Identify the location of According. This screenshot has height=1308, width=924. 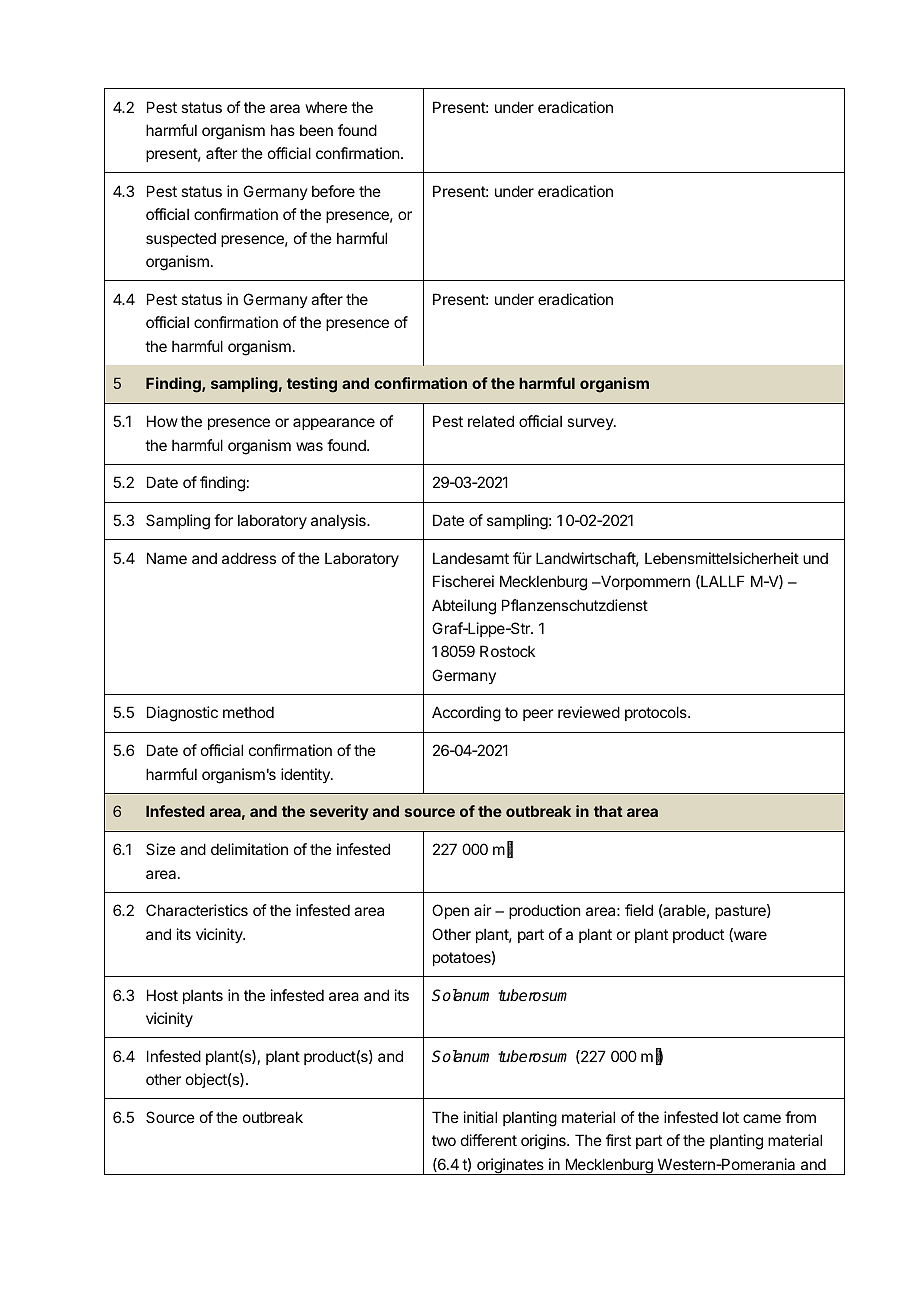
(466, 714).
